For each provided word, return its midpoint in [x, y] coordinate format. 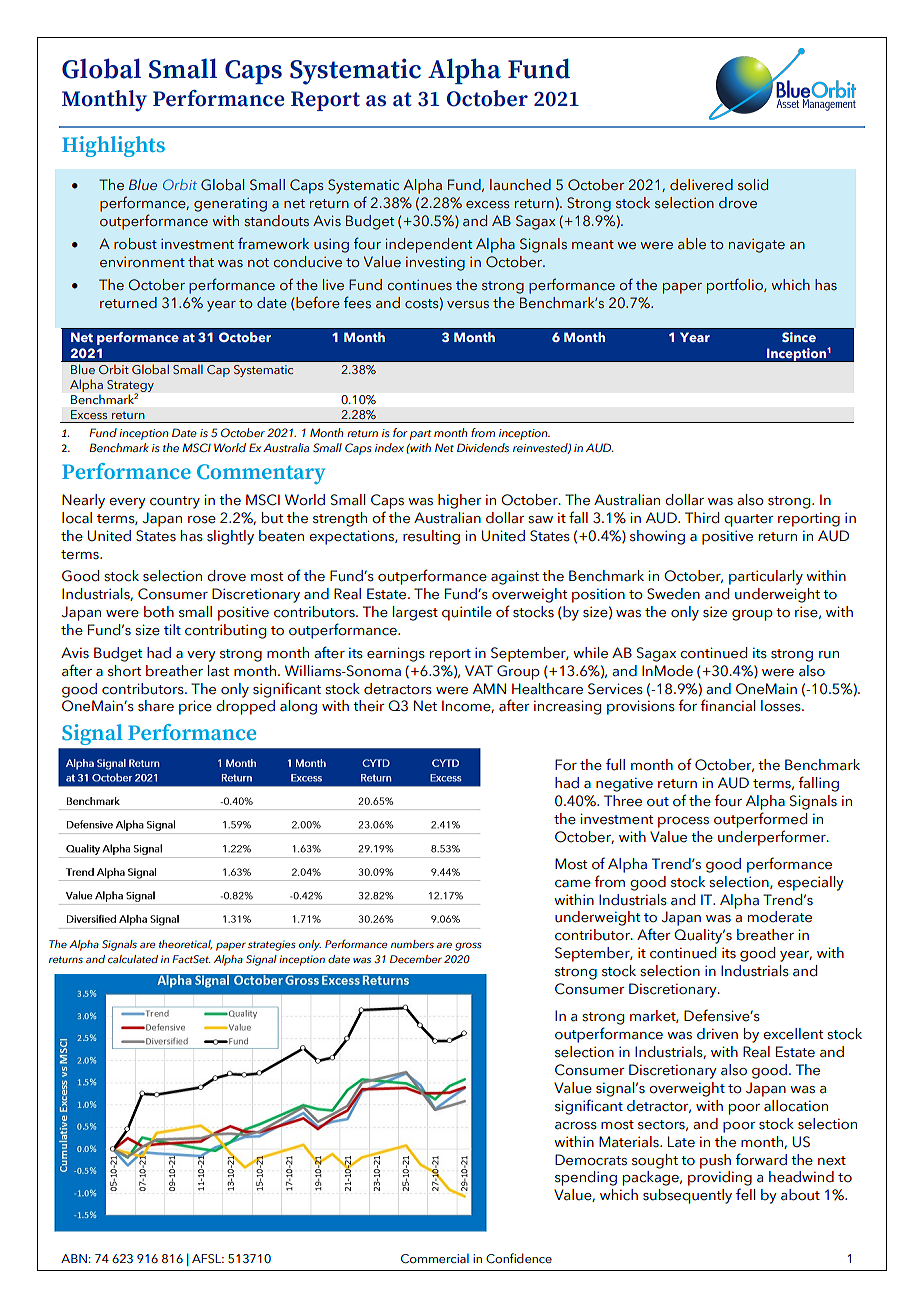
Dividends [483, 447]
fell [745, 1194]
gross [468, 946]
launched [520, 185]
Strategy [130, 387]
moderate [780, 917]
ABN [74, 1258]
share [156, 706]
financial [727, 705]
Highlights [113, 146]
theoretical [185, 945]
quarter [749, 520]
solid [753, 185]
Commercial [435, 1258]
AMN [489, 688]
